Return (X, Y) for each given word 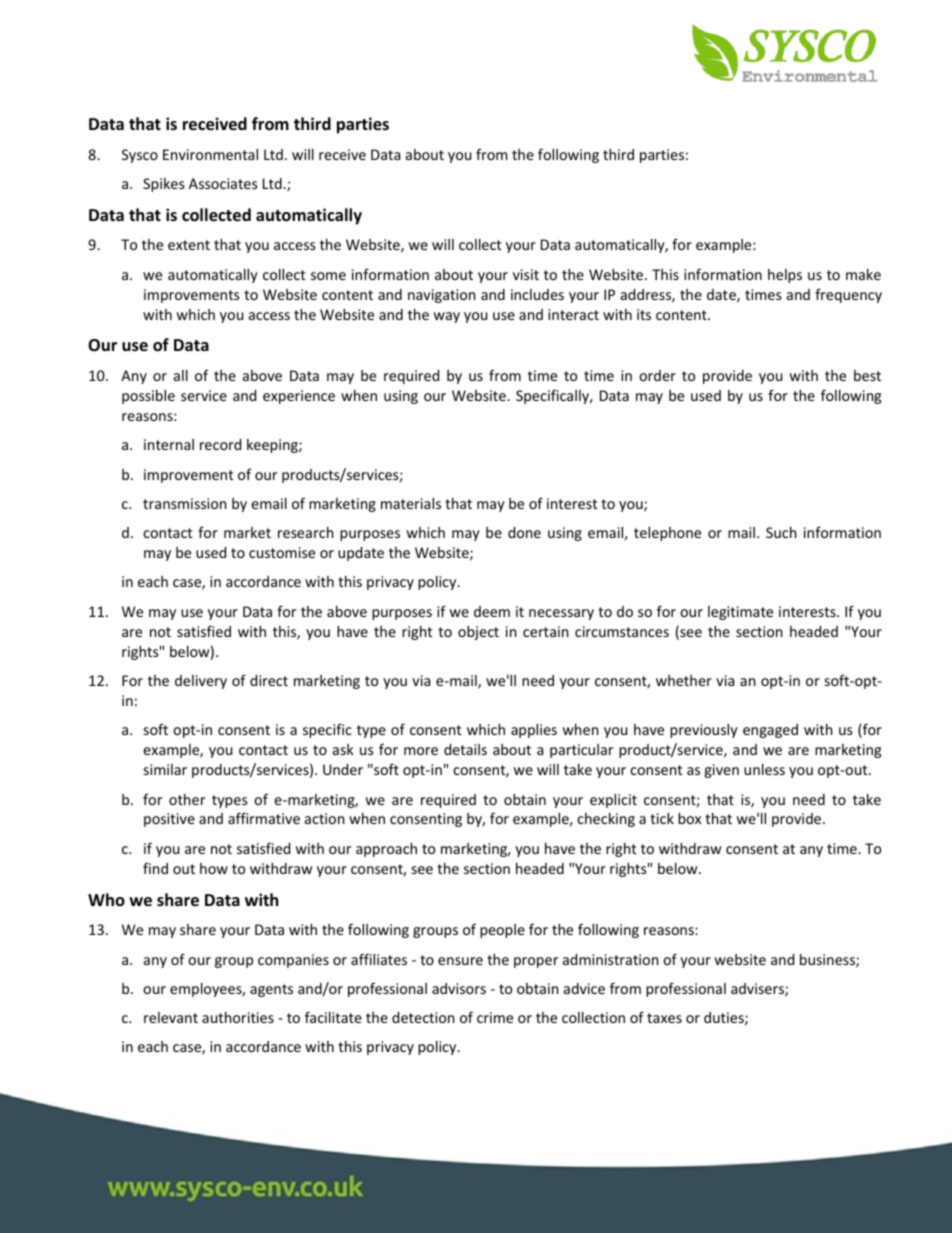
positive (169, 820)
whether (684, 680)
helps (785, 276)
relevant (171, 1017)
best (867, 375)
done (524, 532)
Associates (223, 183)
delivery (201, 682)
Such (781, 532)
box (689, 818)
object (478, 633)
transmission (184, 503)
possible (148, 397)
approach (386, 850)
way (447, 317)
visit (526, 274)
